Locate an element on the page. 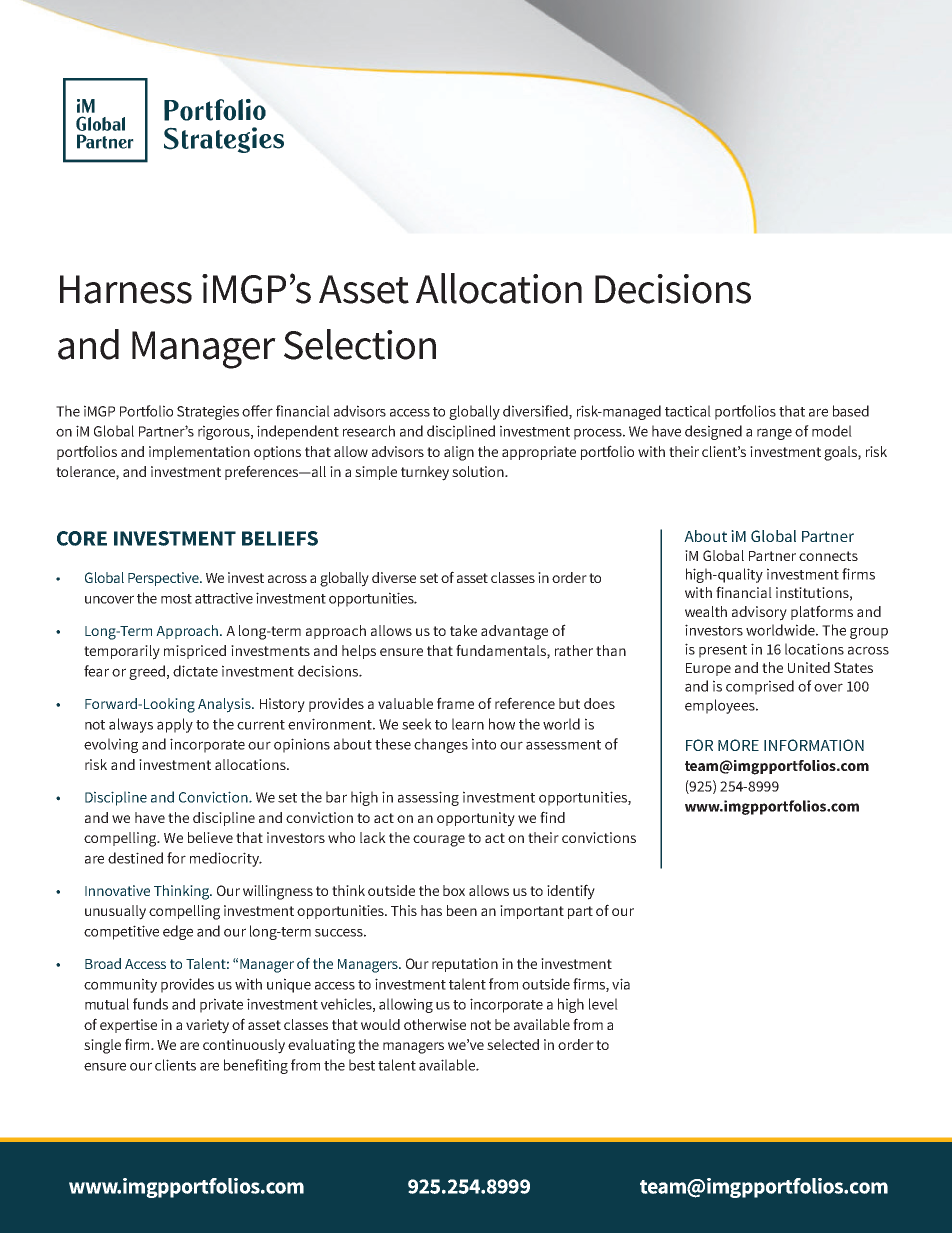  Harness is located at coordinates (126, 289).
